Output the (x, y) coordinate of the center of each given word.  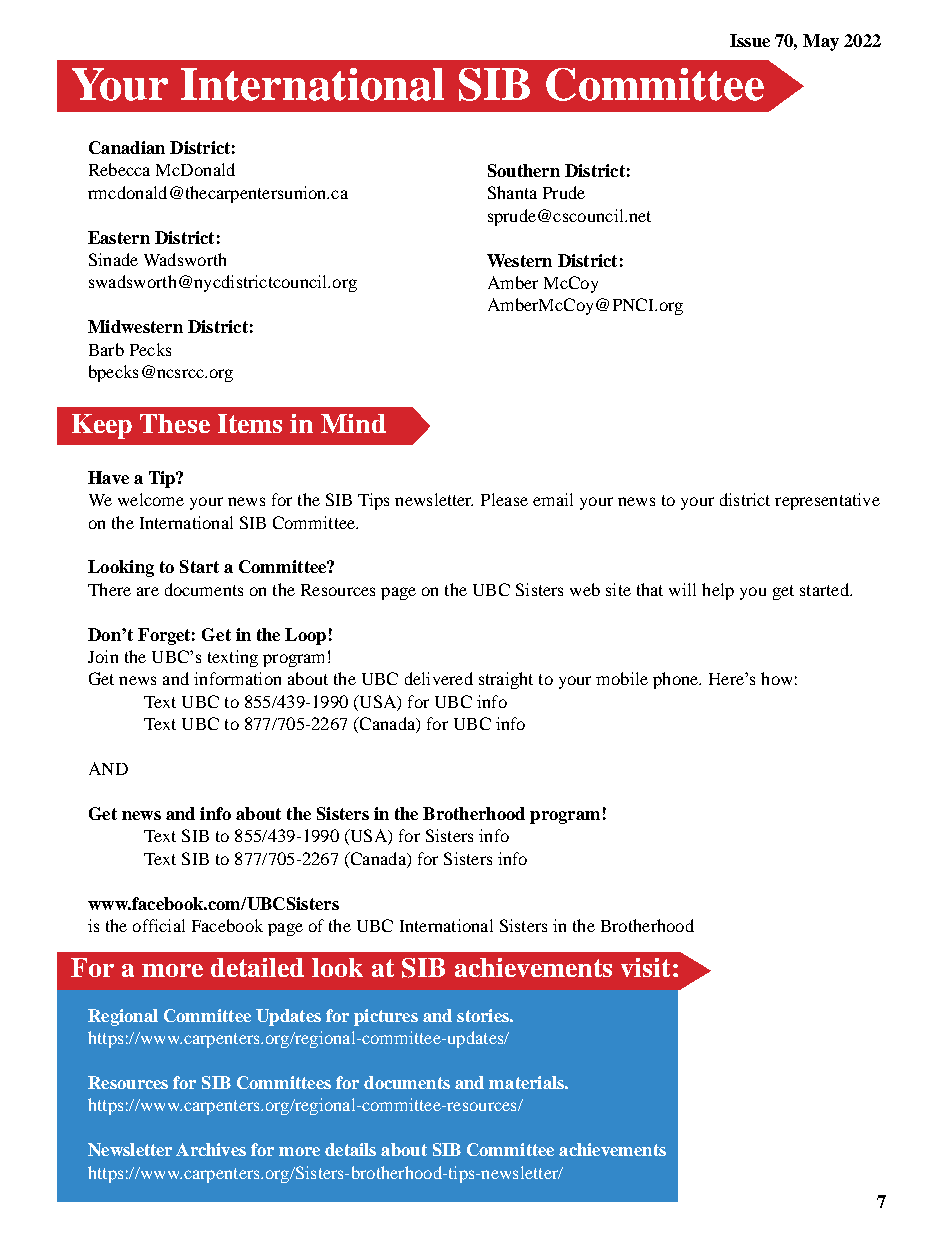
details (350, 1149)
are (148, 591)
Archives (211, 1149)
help (718, 591)
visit (645, 967)
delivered (439, 678)
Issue (750, 40)
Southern (524, 170)
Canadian (127, 147)
